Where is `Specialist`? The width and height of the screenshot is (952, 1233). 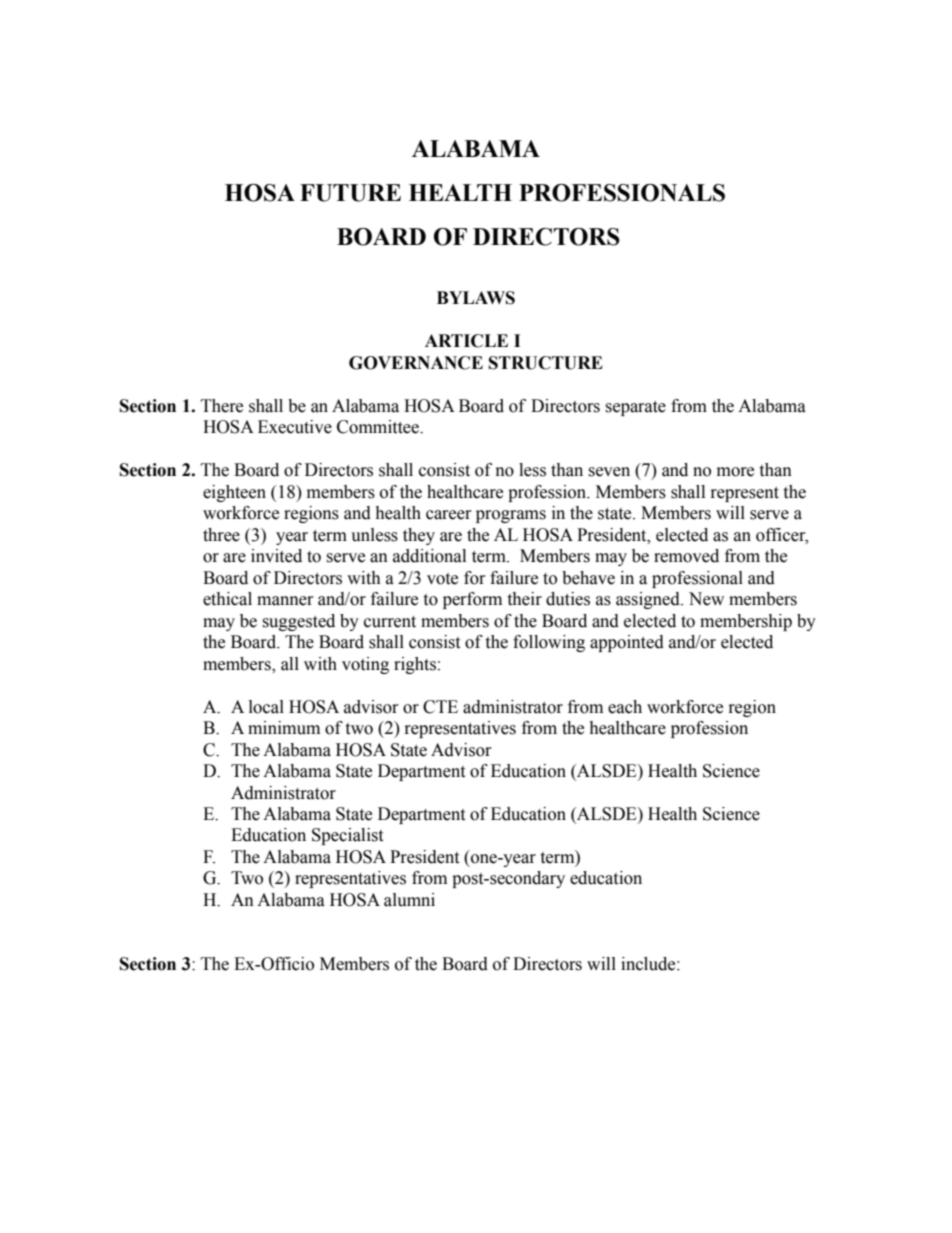
Specialist is located at coordinates (347, 836).
